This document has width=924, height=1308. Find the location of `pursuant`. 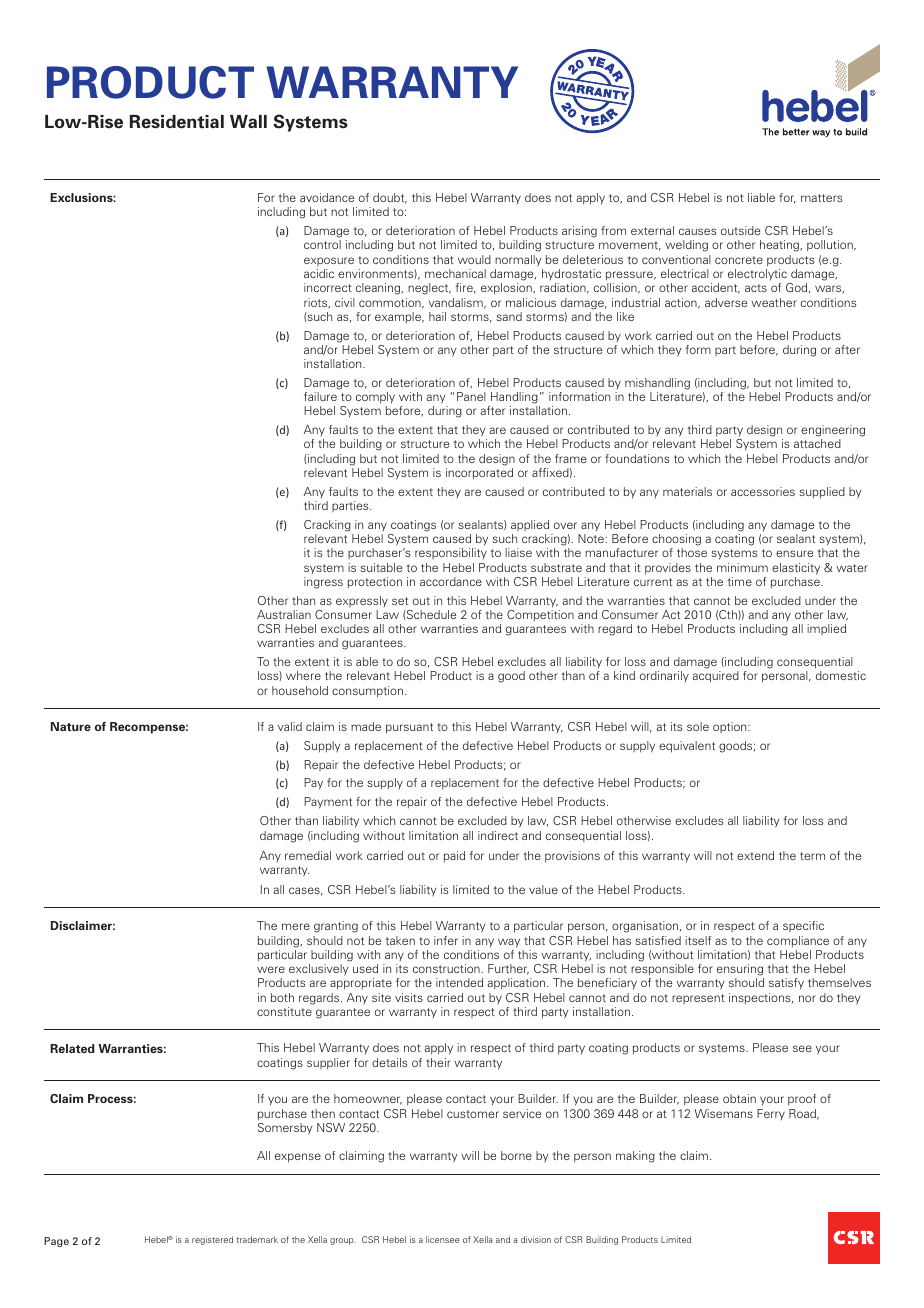

pursuant is located at coordinates (409, 728).
